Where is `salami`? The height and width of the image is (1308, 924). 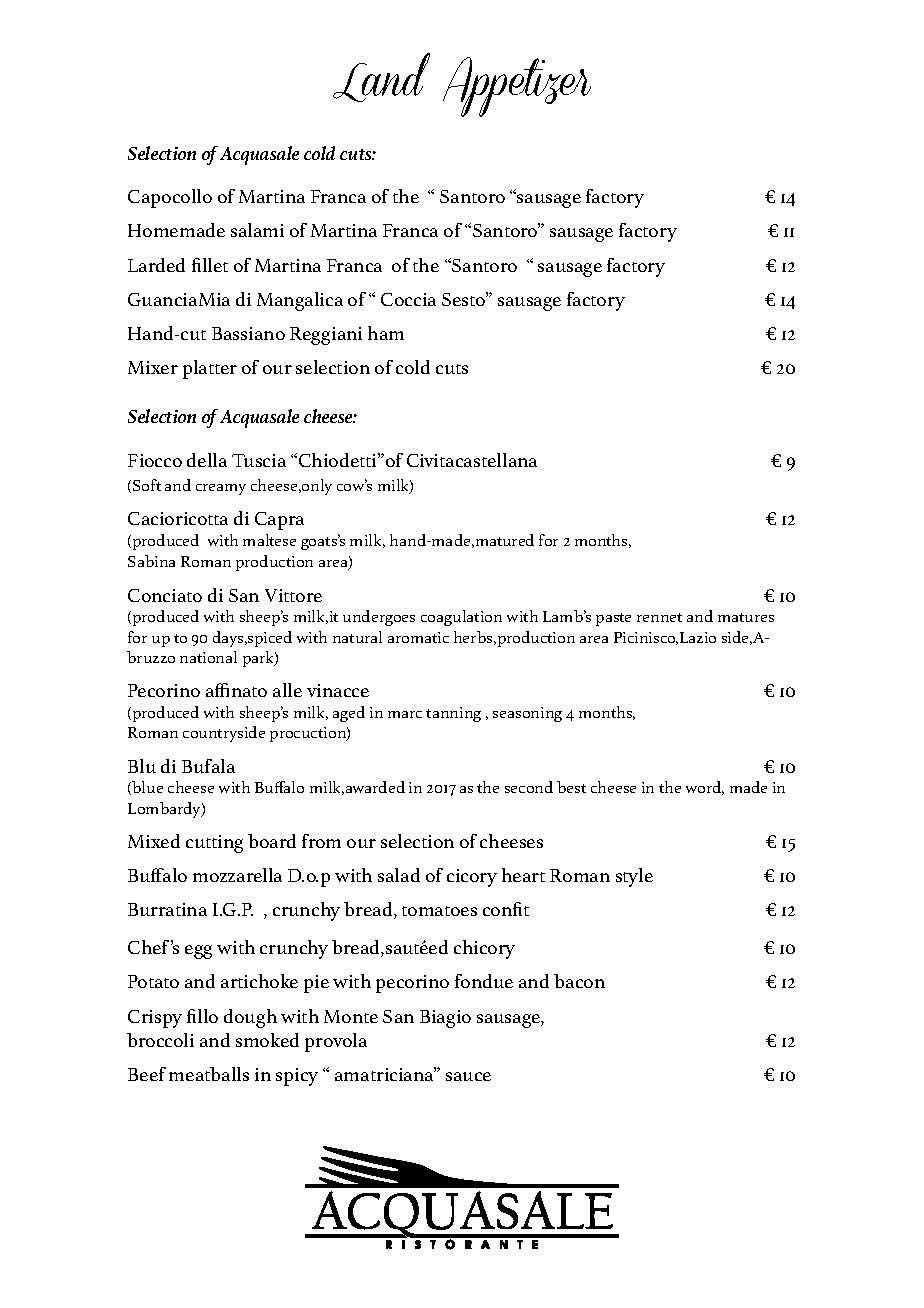 salami is located at coordinates (257, 230).
